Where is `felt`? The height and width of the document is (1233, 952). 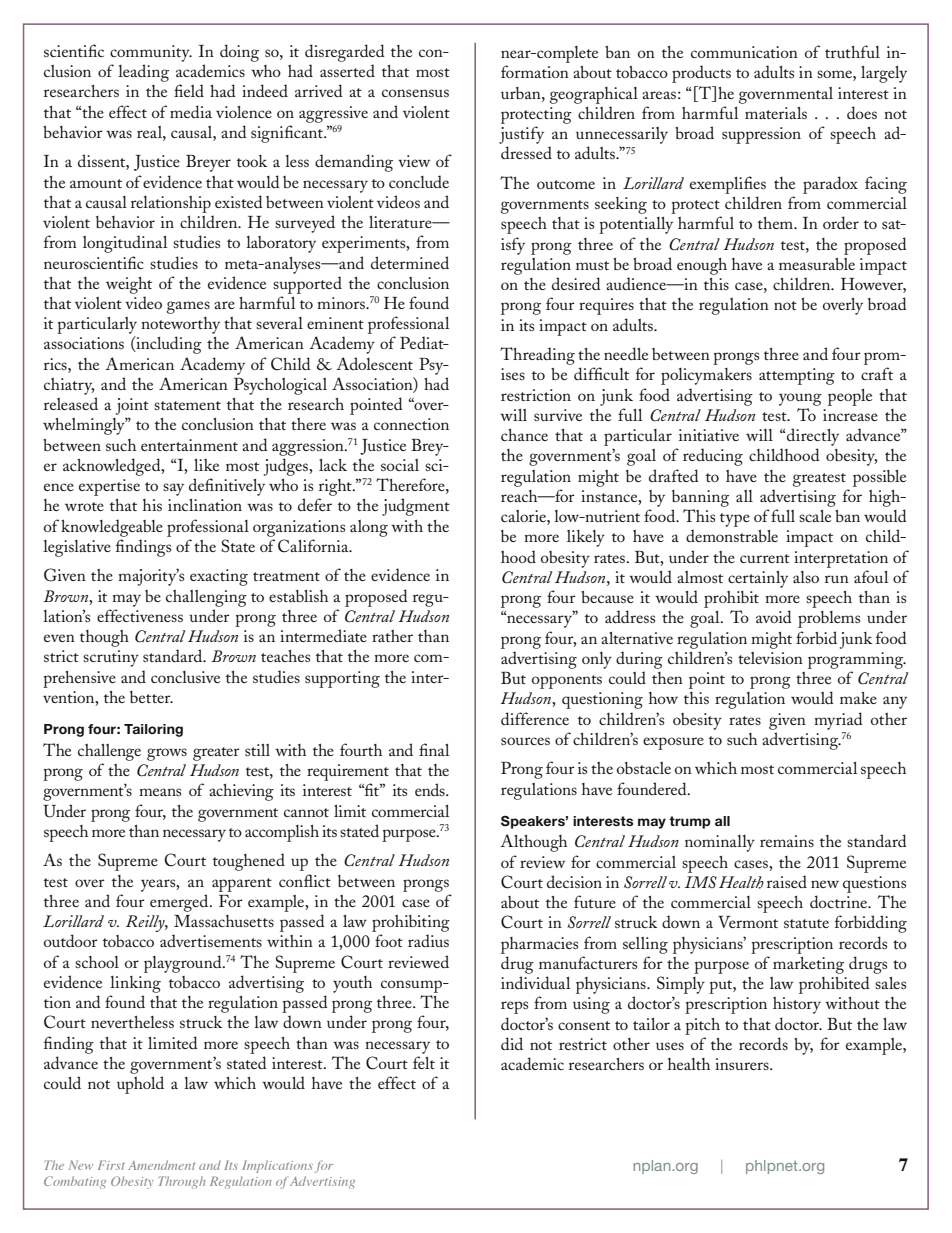 felt is located at coordinates (424, 1062).
